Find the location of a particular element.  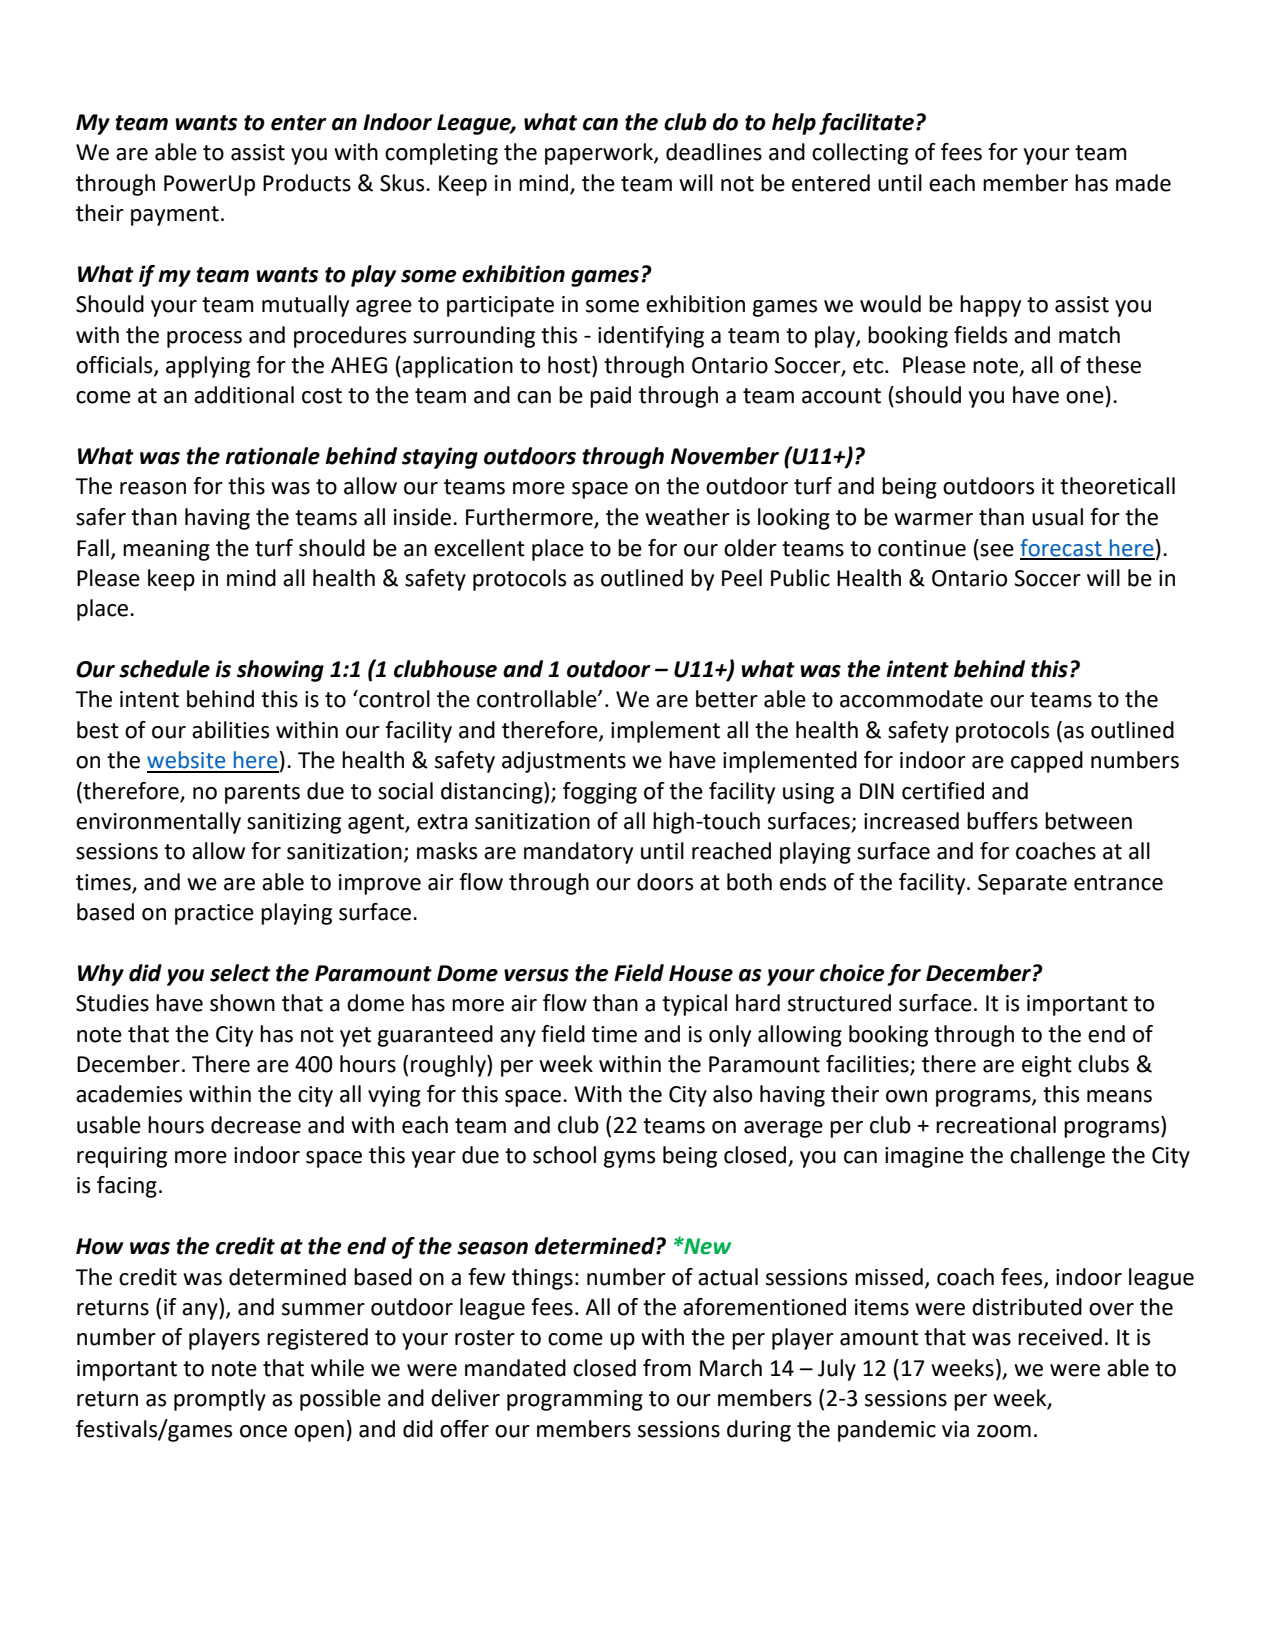

deadlines is located at coordinates (714, 152).
